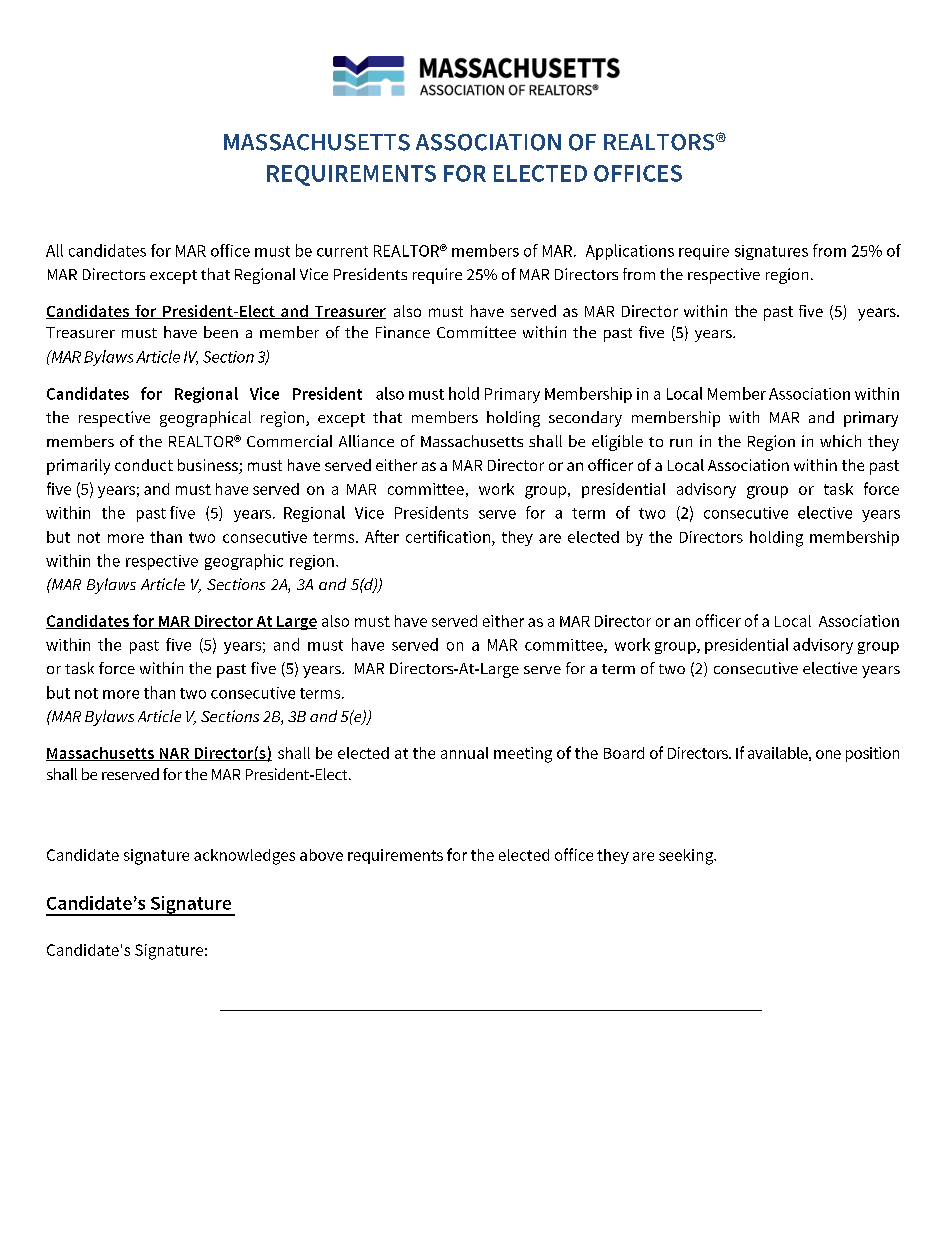 Image resolution: width=952 pixels, height=1233 pixels. I want to click on Applications, so click(630, 252).
